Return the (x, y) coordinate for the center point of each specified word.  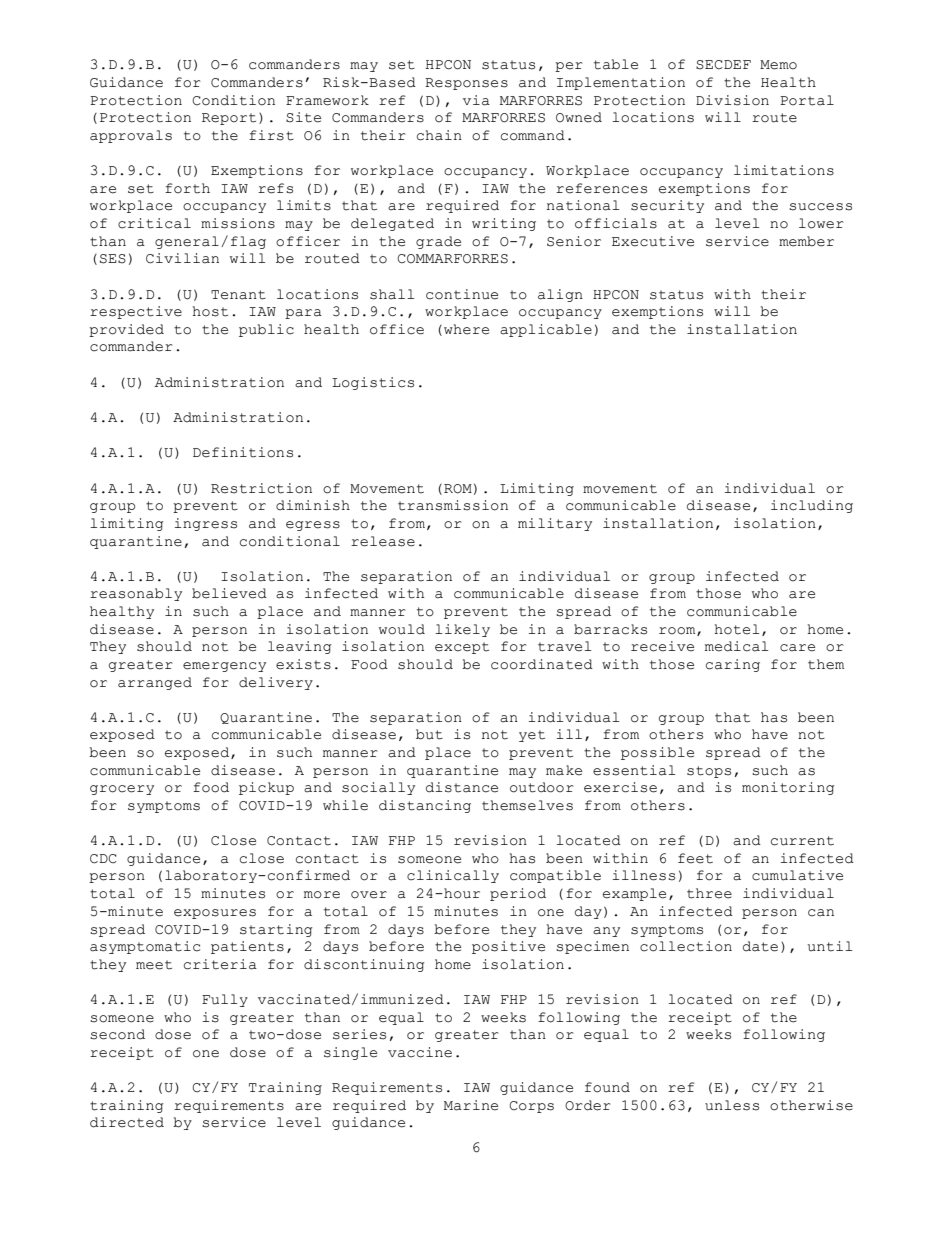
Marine (471, 1105)
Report (229, 119)
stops (709, 772)
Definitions (243, 452)
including (812, 506)
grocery (122, 790)
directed (127, 1122)
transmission (453, 505)
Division (732, 100)
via (476, 100)
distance (462, 787)
